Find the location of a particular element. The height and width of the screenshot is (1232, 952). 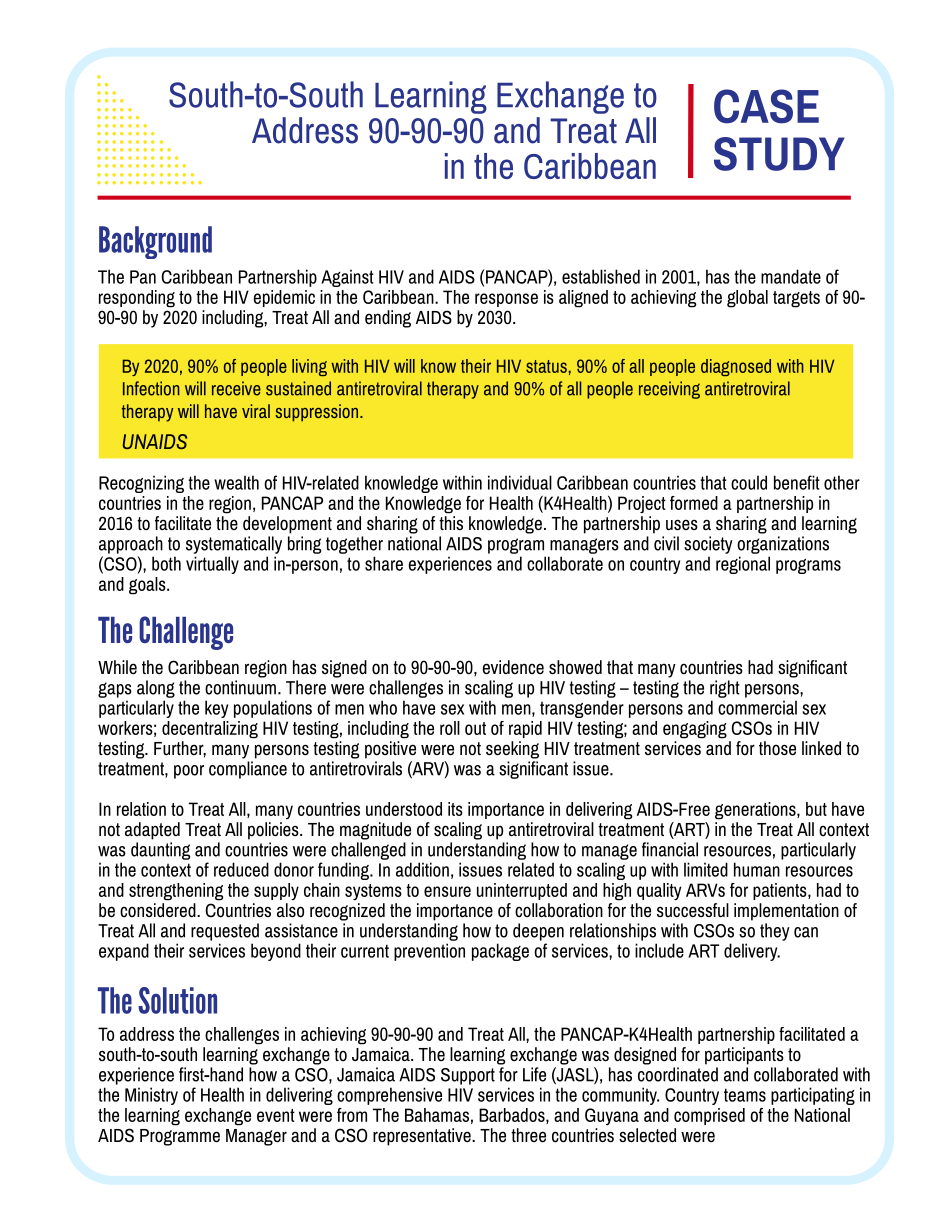

Ministry is located at coordinates (151, 1096).
